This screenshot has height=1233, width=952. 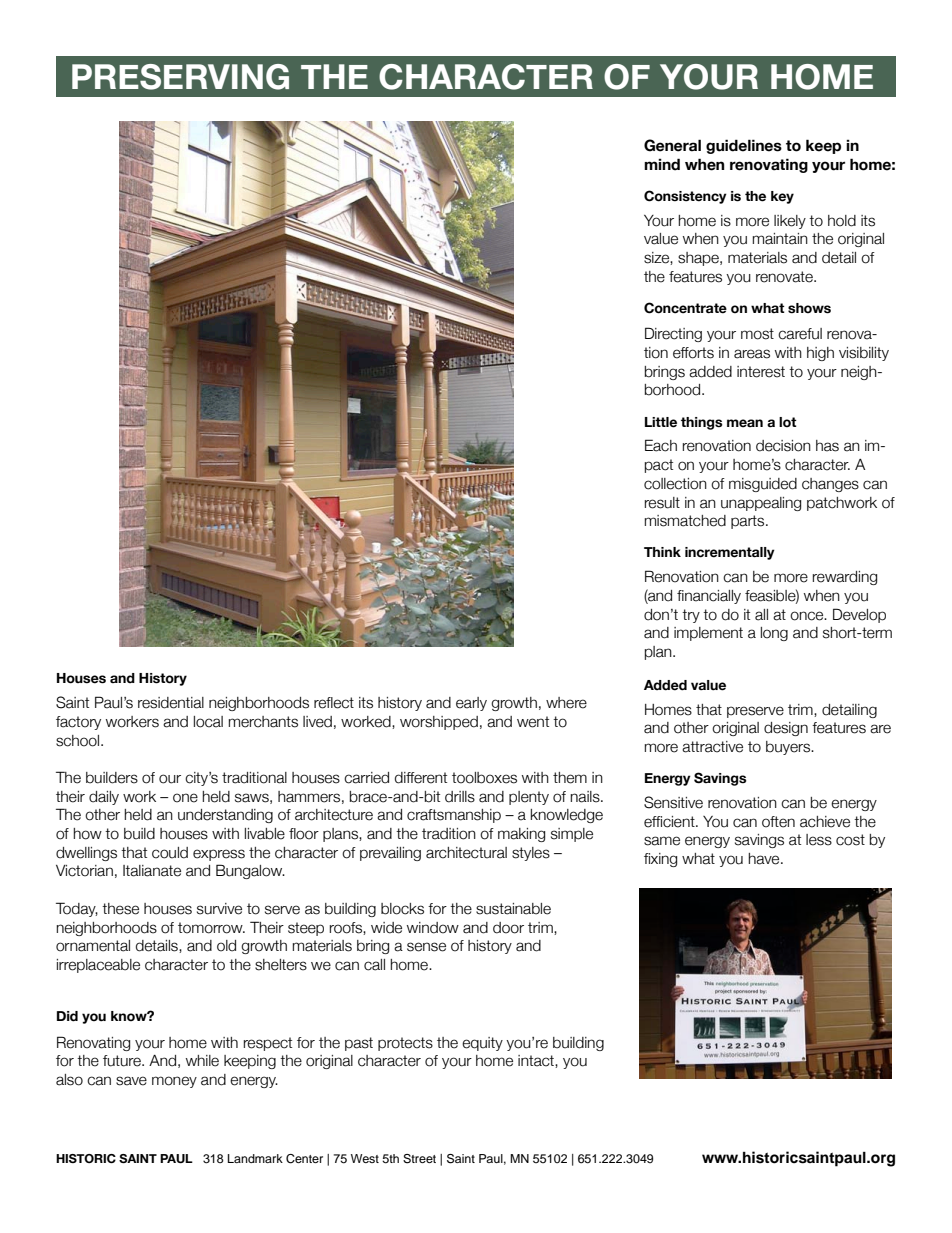 I want to click on early, so click(x=471, y=704).
